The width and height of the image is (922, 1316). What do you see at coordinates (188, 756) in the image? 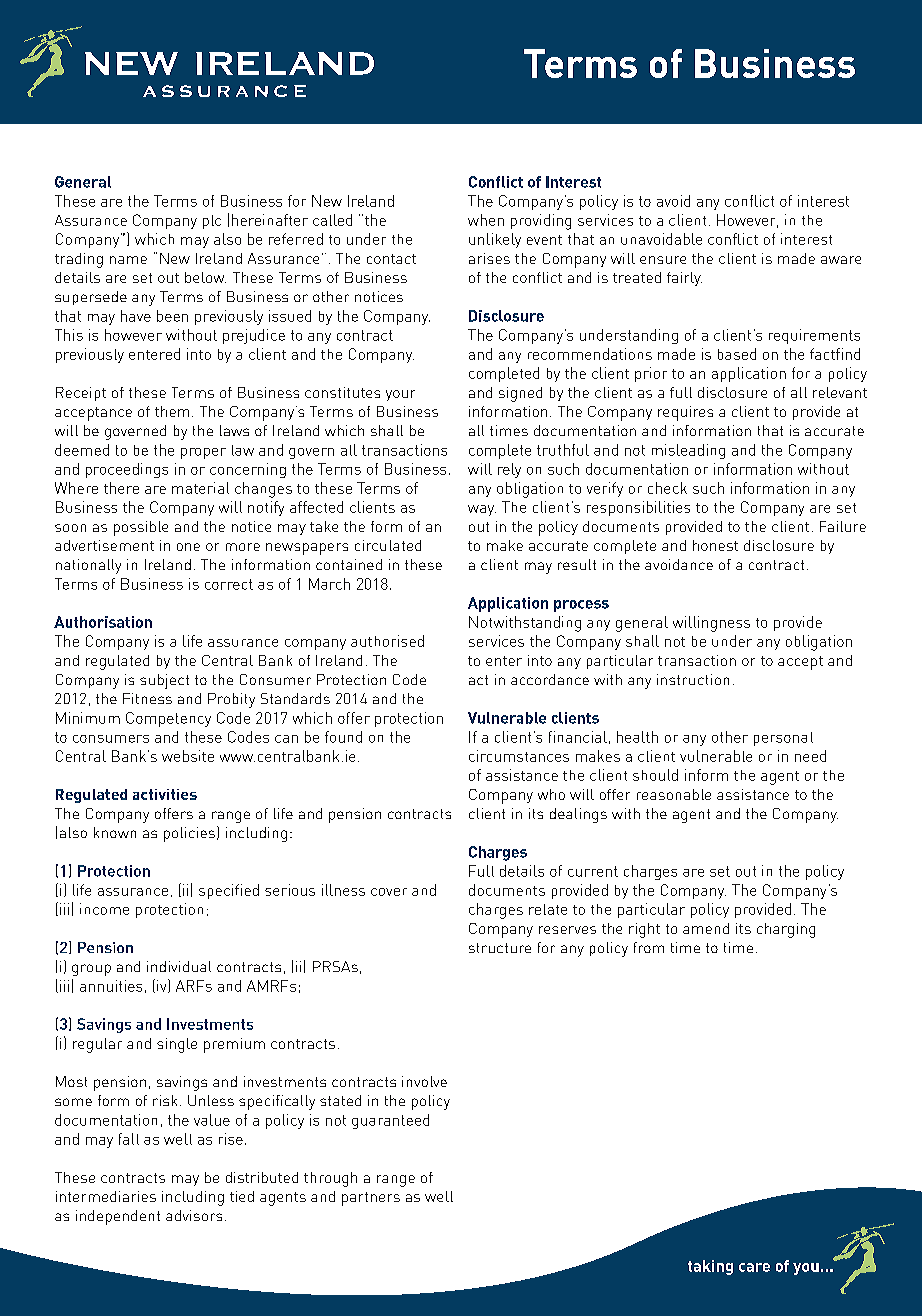
I see `website` at bounding box center [188, 756].
